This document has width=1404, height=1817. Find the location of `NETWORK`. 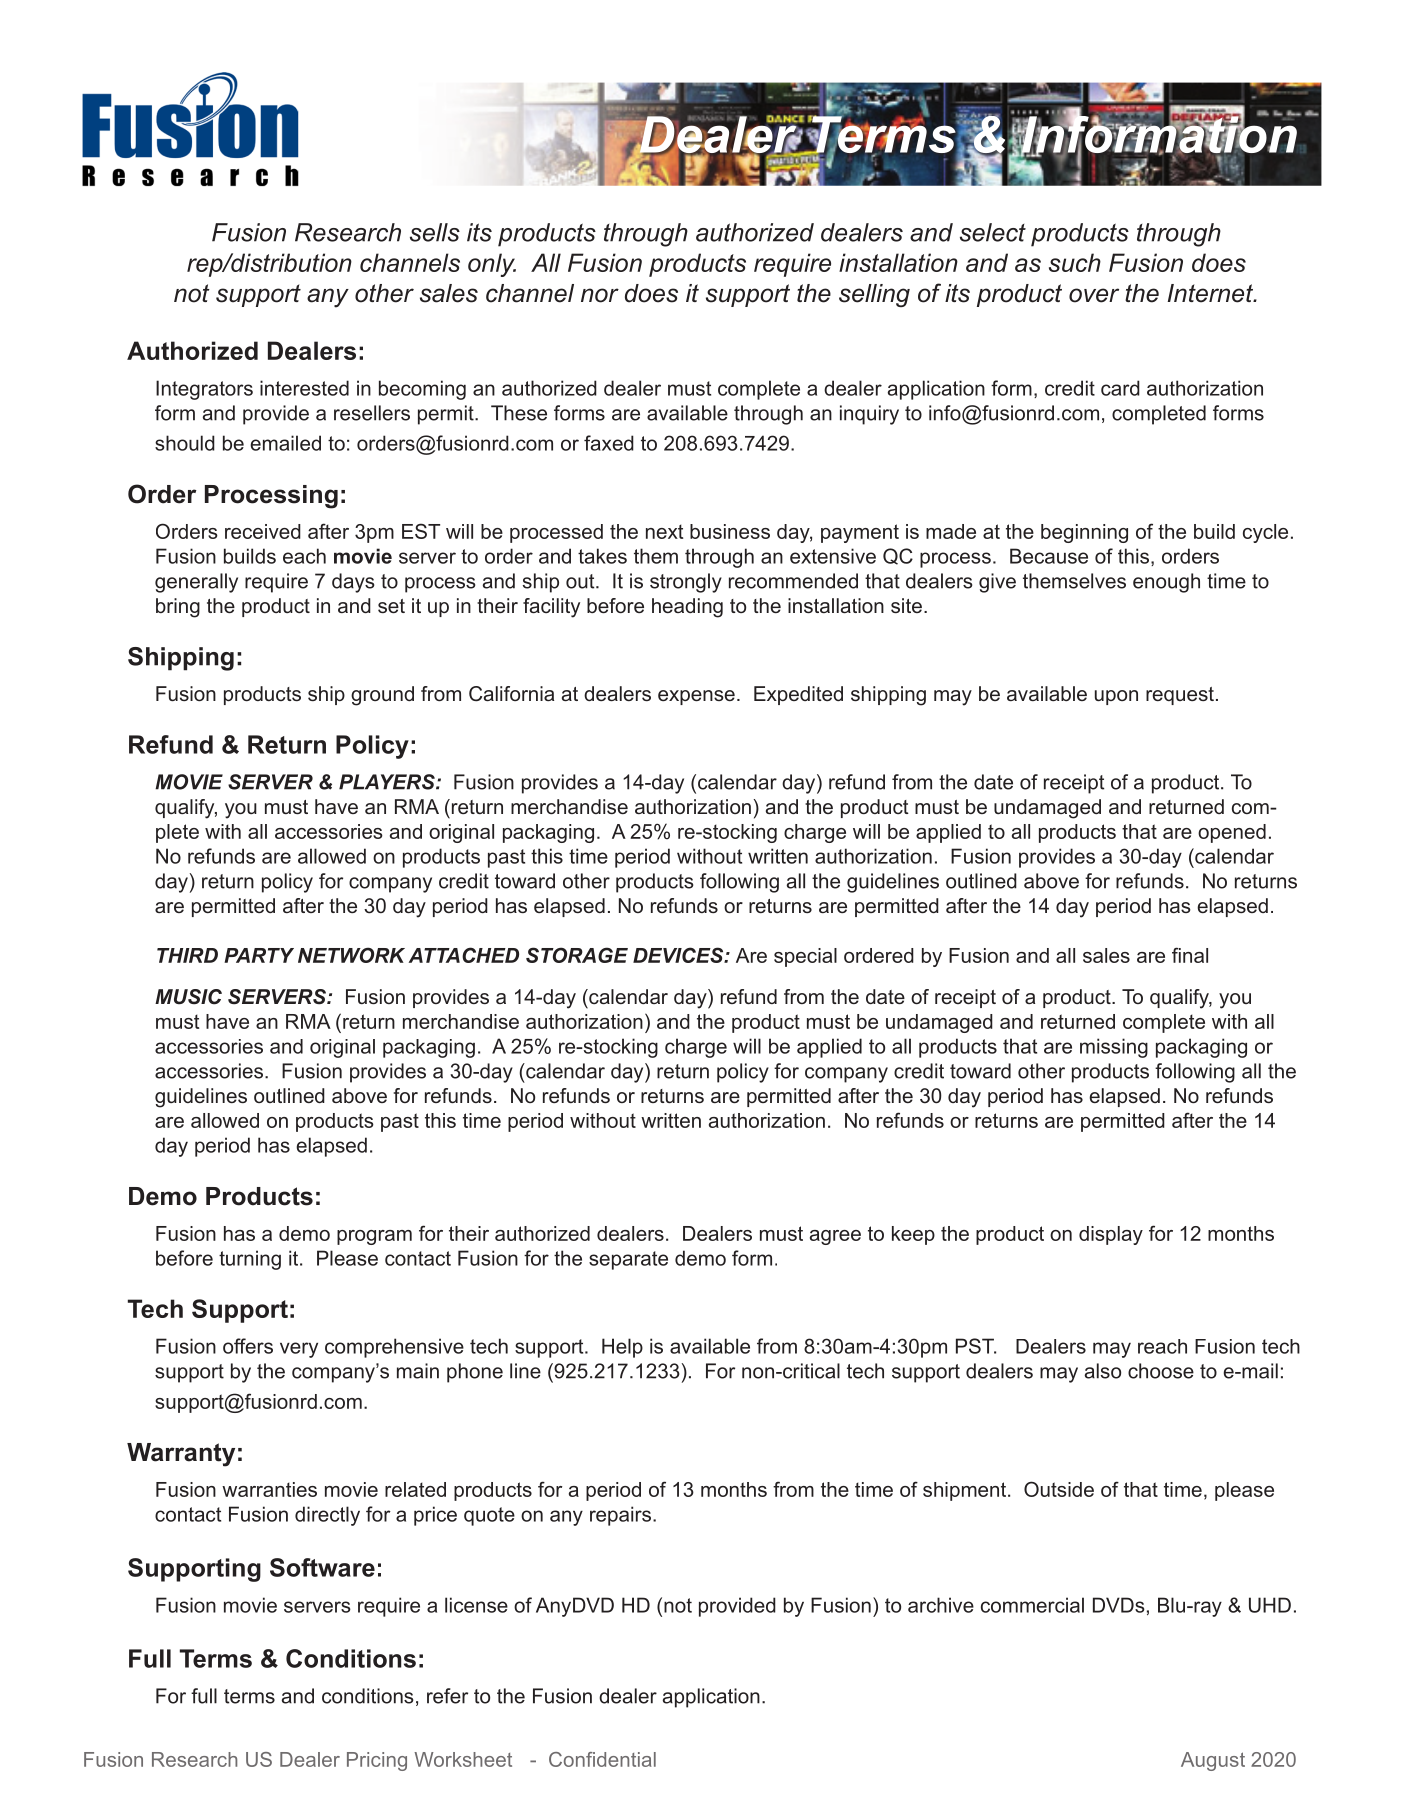

NETWORK is located at coordinates (351, 955).
